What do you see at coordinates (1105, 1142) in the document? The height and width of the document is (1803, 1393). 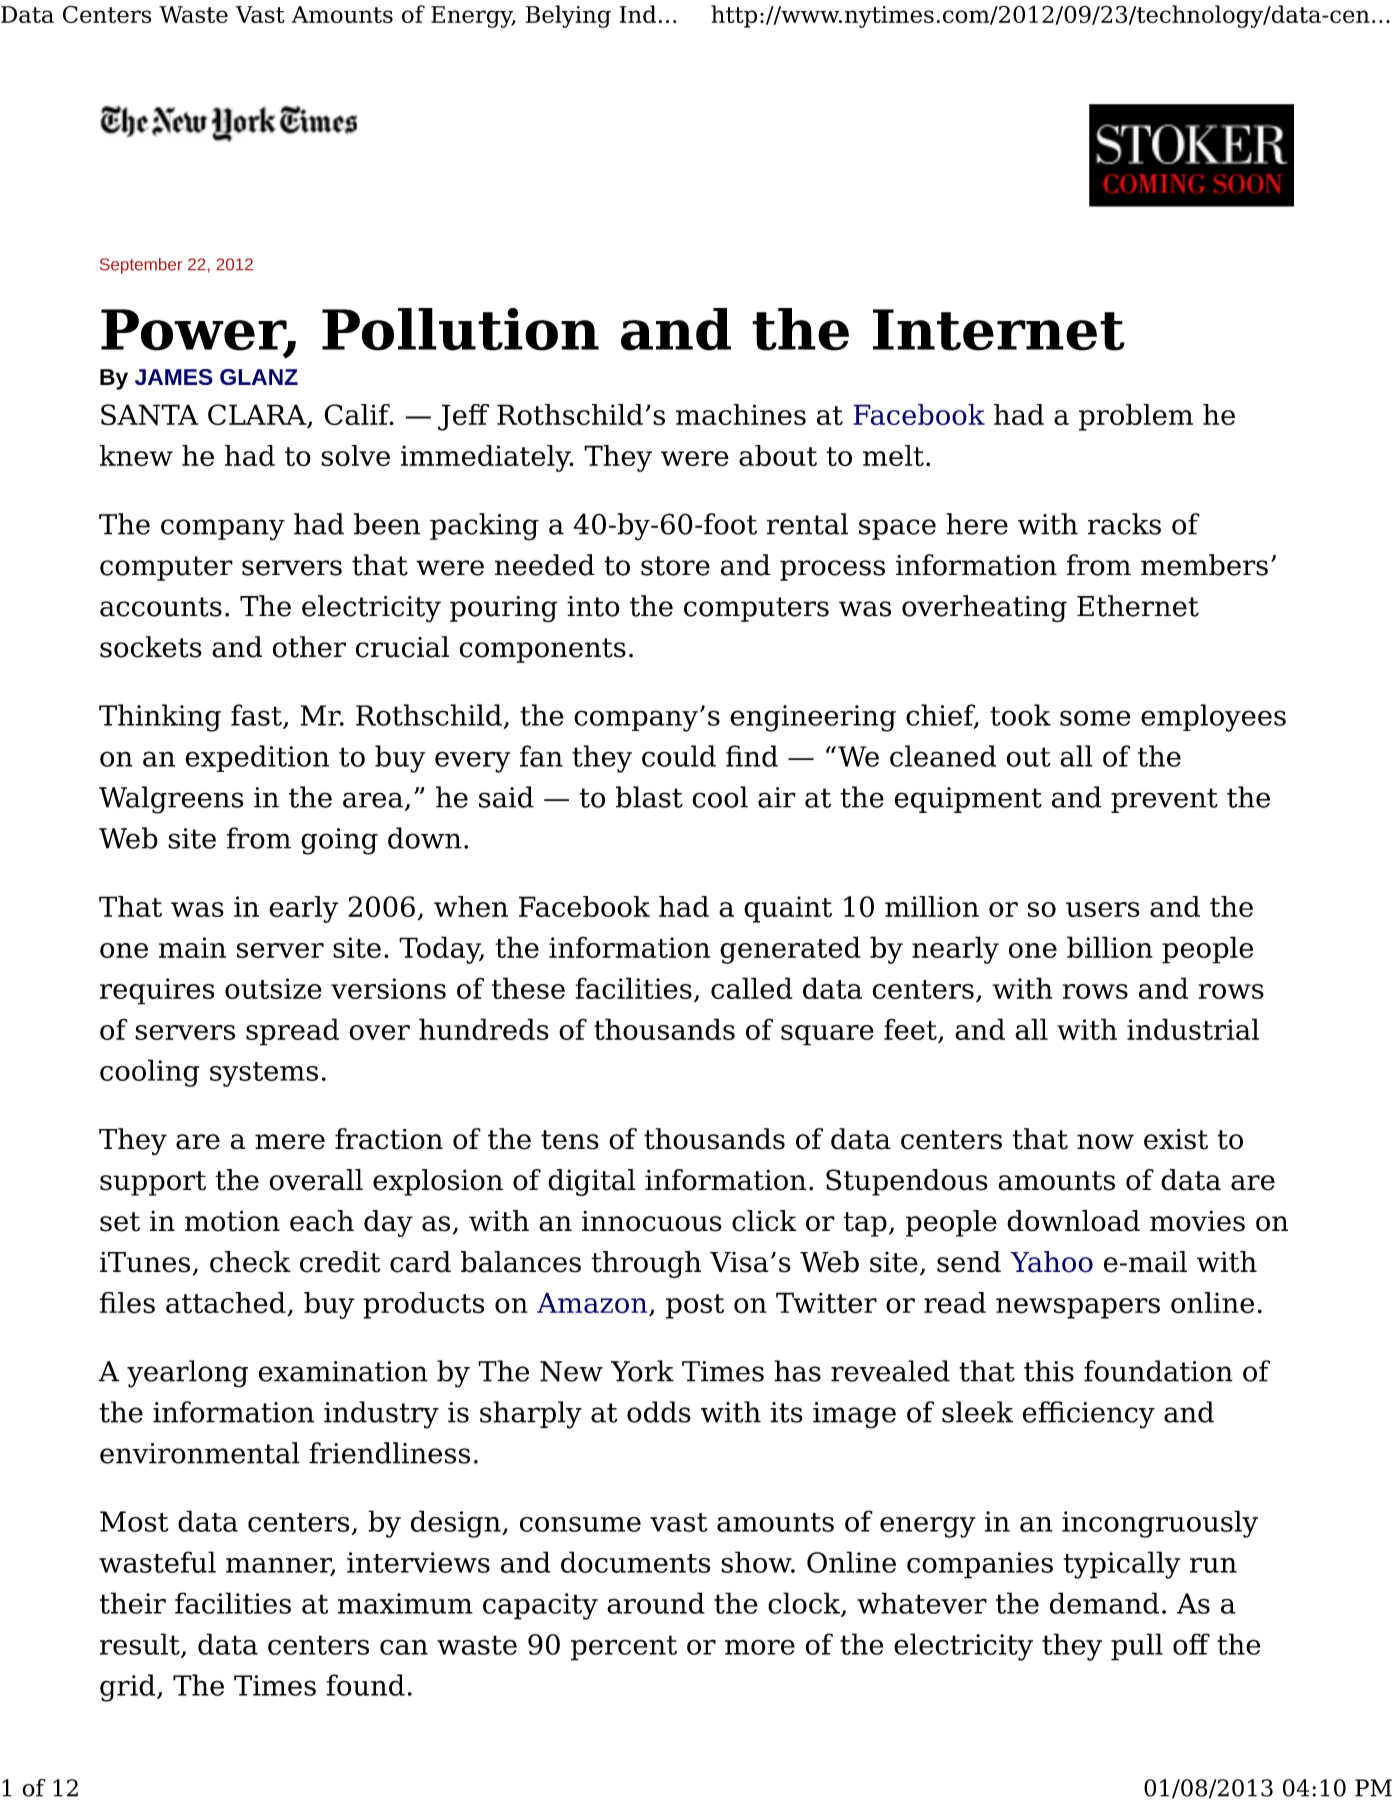 I see `now` at bounding box center [1105, 1142].
